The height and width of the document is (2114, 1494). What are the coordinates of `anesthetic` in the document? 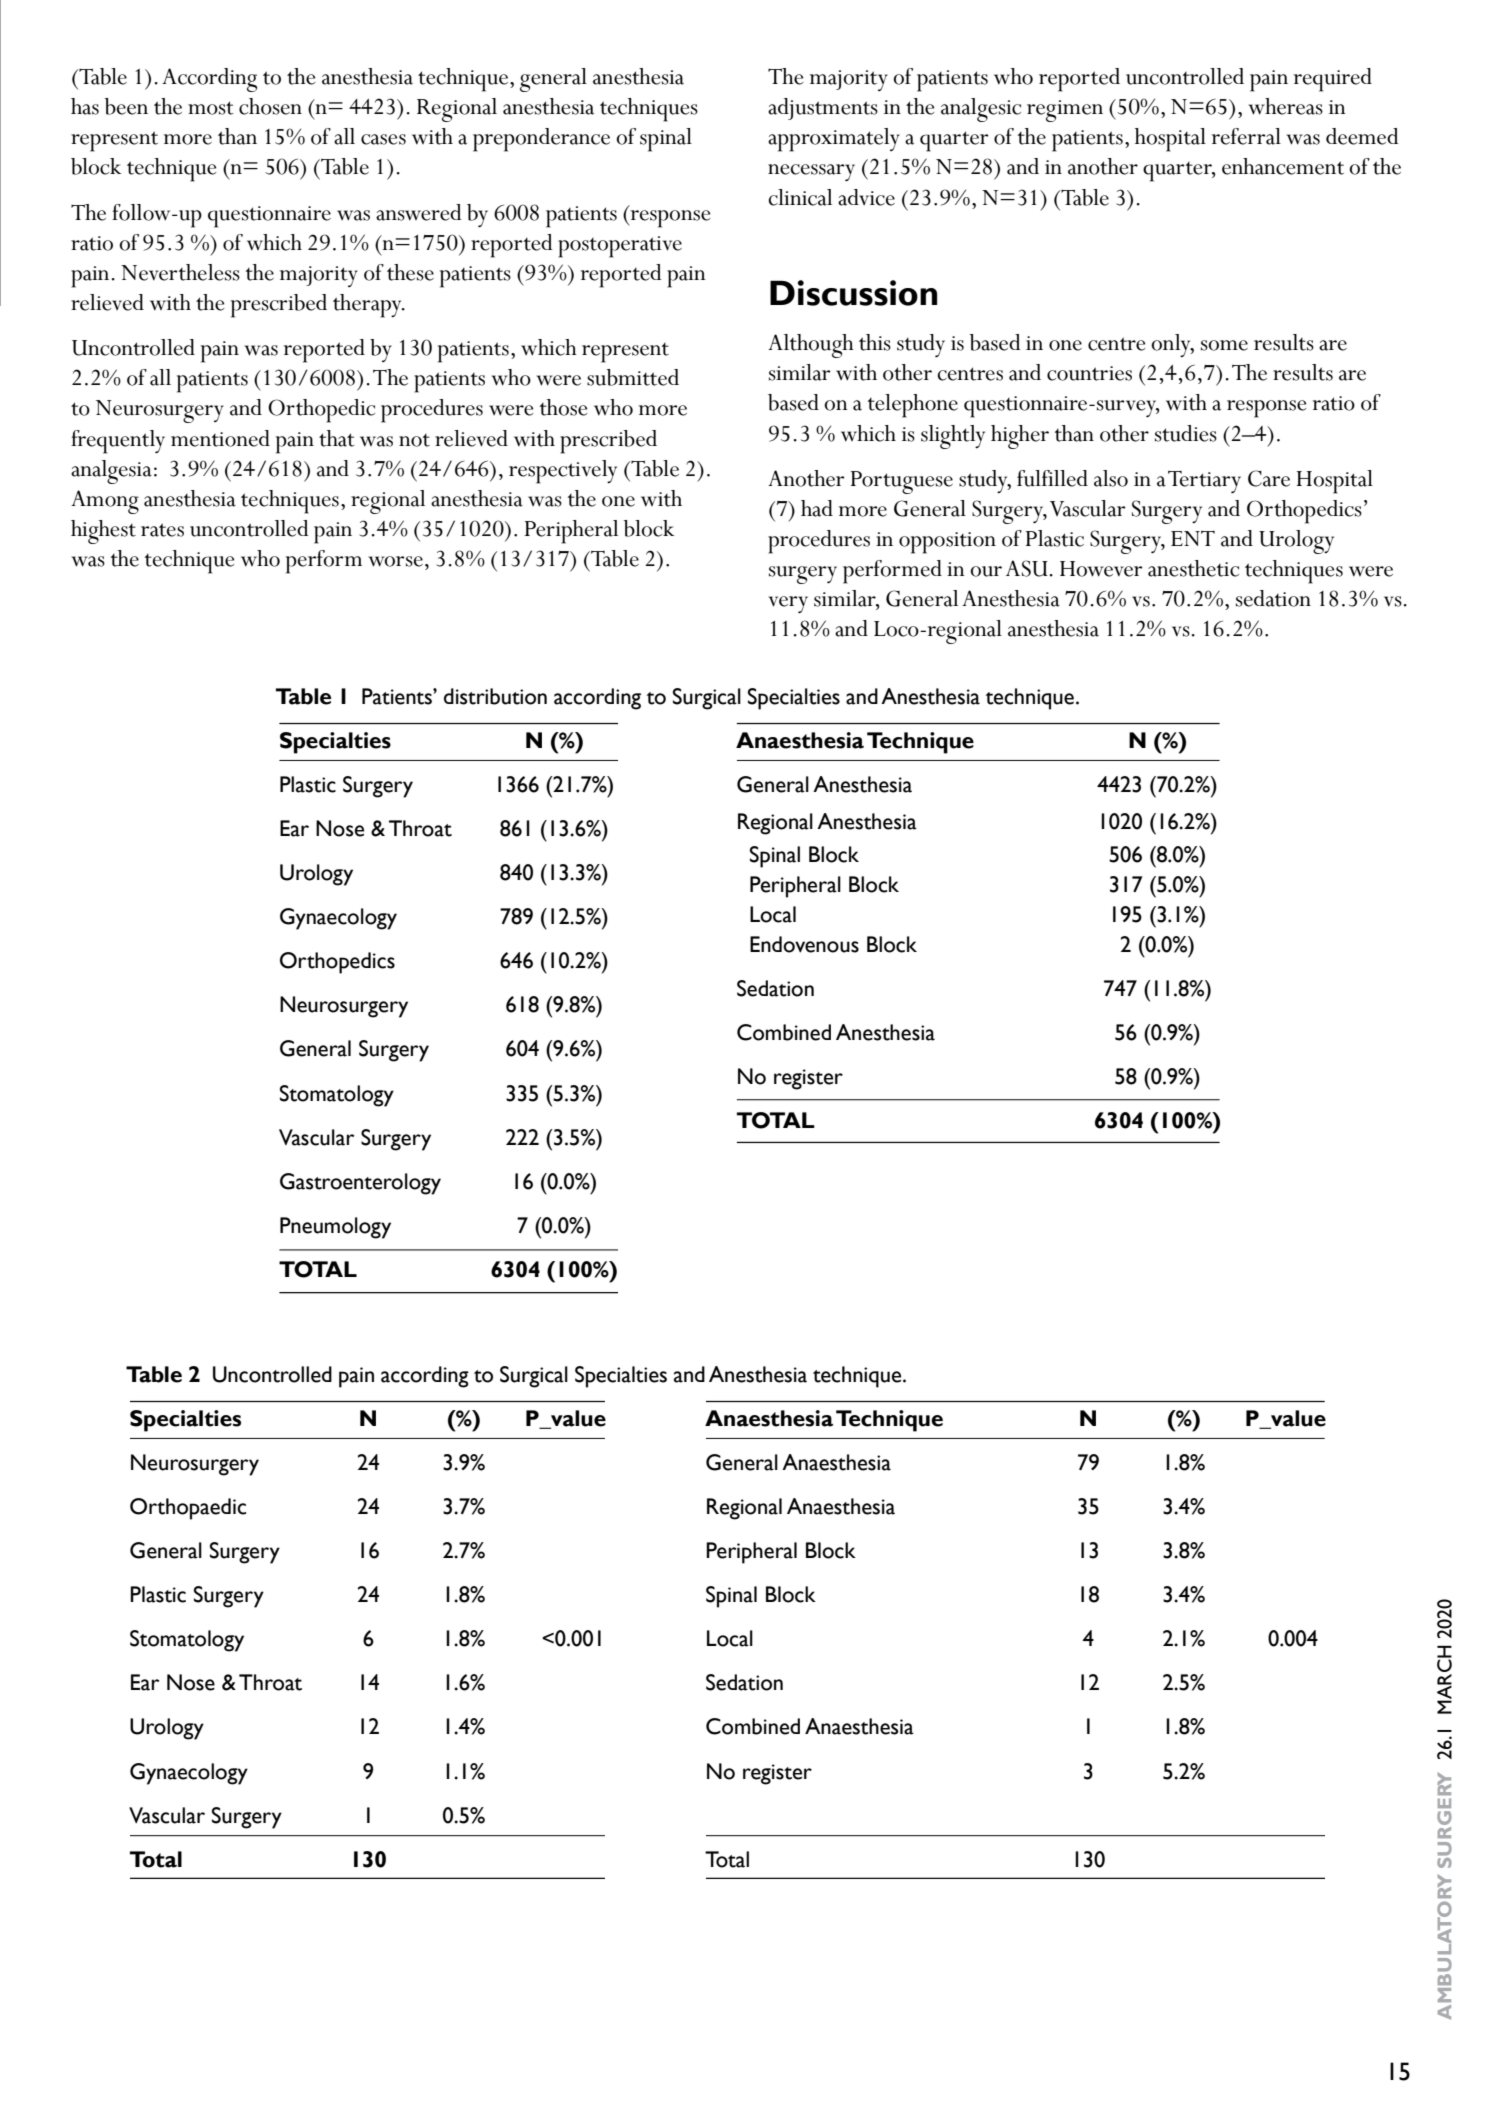 It's located at (1193, 568).
